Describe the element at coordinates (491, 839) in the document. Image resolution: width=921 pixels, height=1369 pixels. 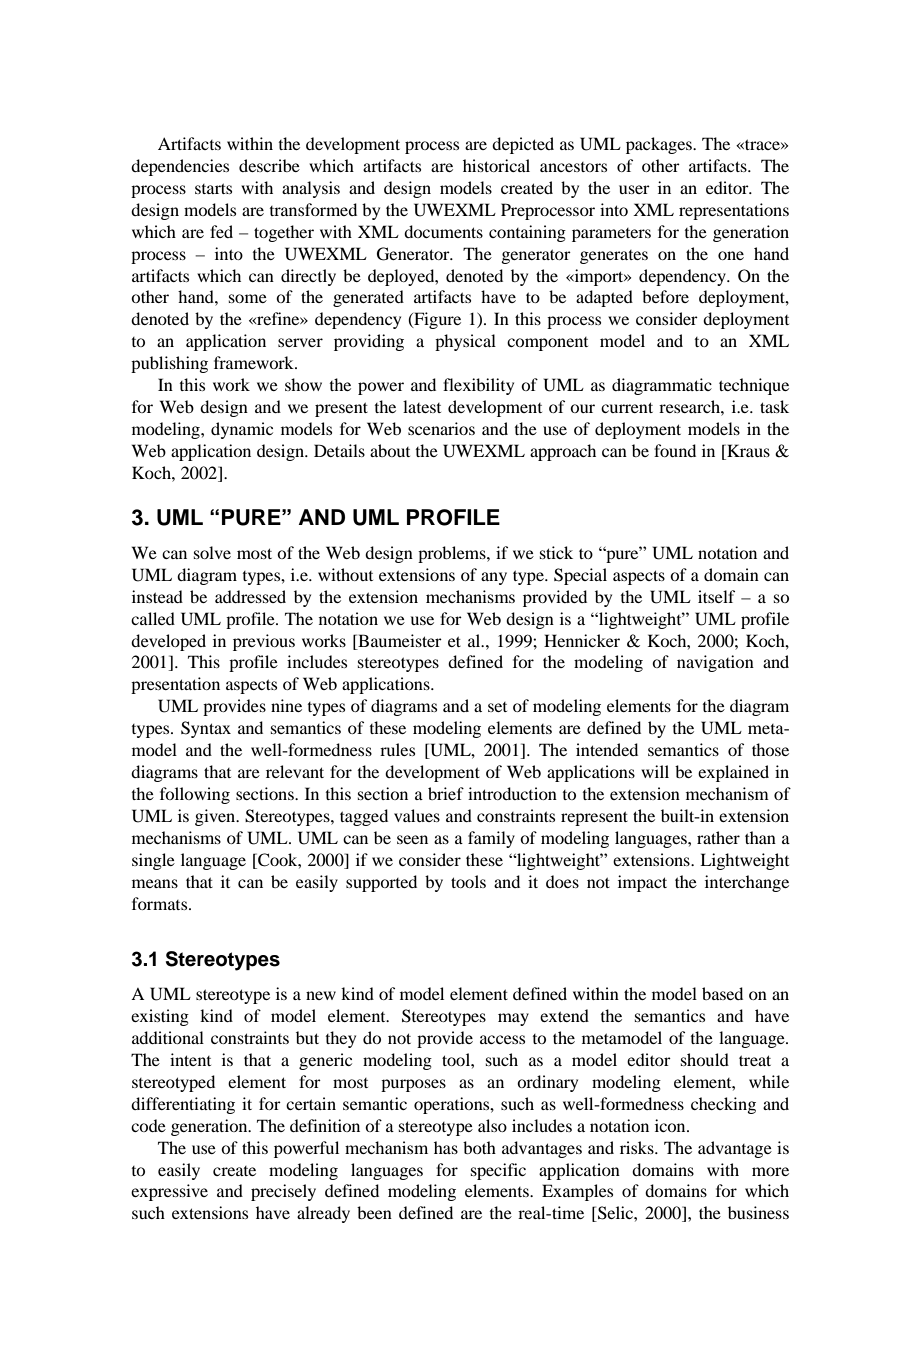
I see `family` at that location.
